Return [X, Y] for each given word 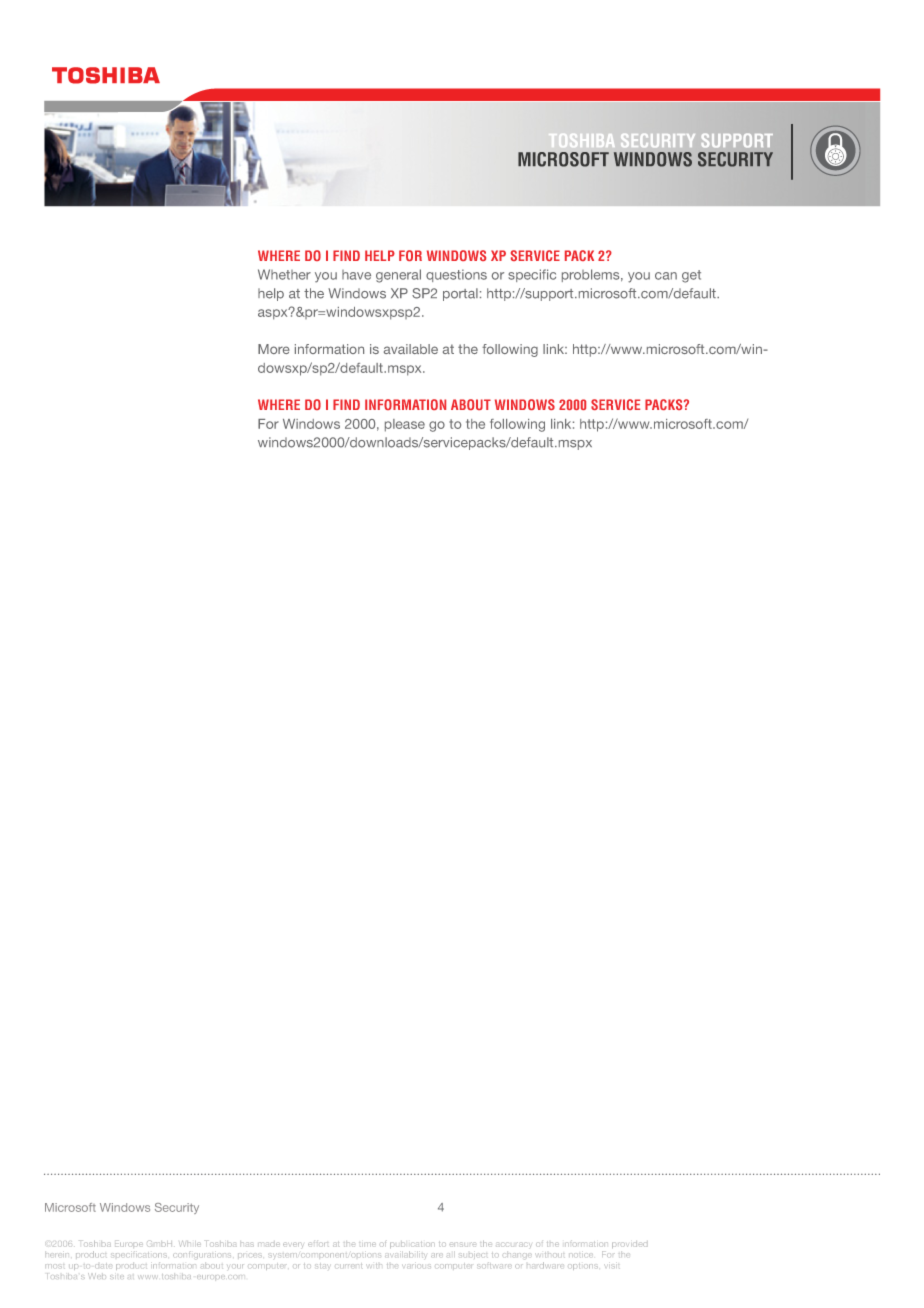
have [356, 275]
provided [629, 1245]
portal [460, 294]
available [411, 349]
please [405, 425]
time [367, 1244]
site [117, 1277]
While [189, 1244]
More [274, 349]
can [666, 276]
